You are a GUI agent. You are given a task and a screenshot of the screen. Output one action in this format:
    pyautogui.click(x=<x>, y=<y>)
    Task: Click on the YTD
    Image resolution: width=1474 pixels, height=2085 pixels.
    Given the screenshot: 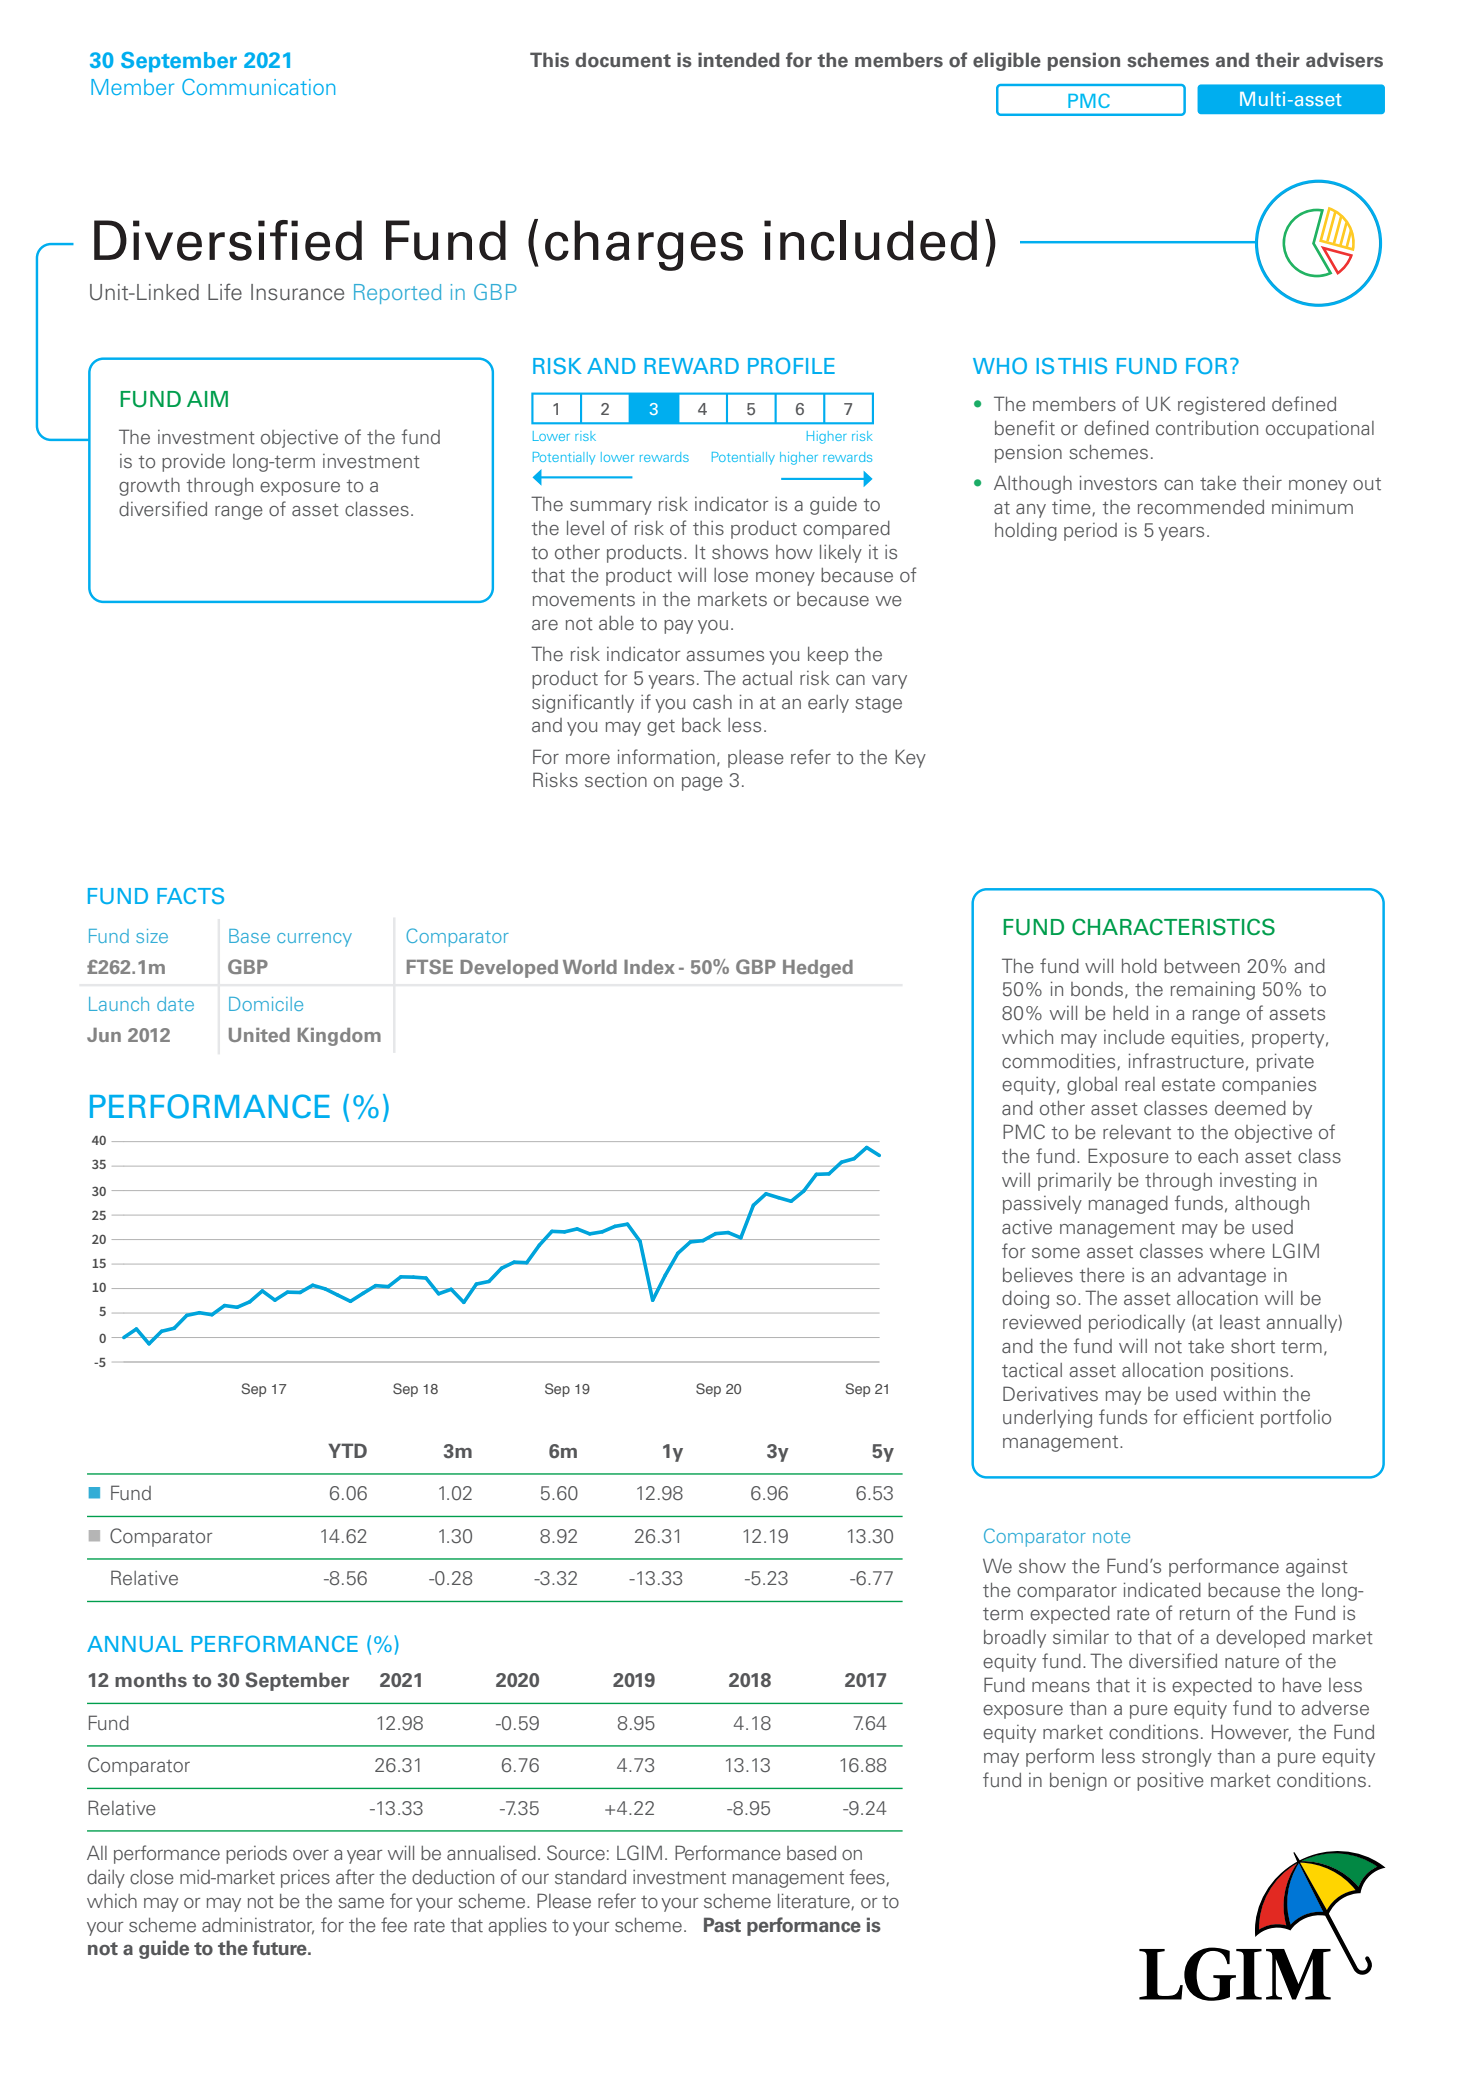 What is the action you would take?
    pyautogui.click(x=347, y=1450)
